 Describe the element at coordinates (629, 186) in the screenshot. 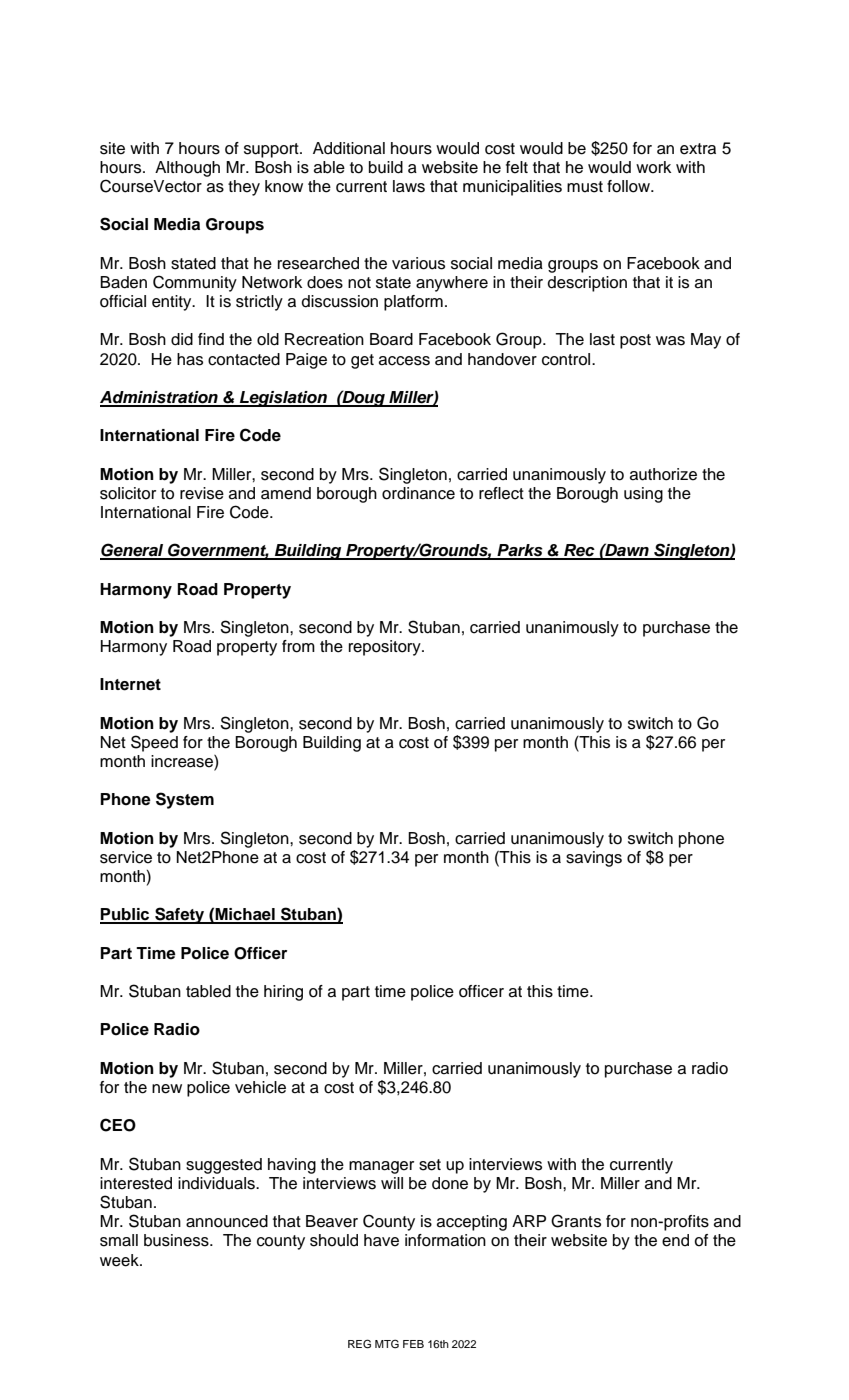

I see `follow` at that location.
